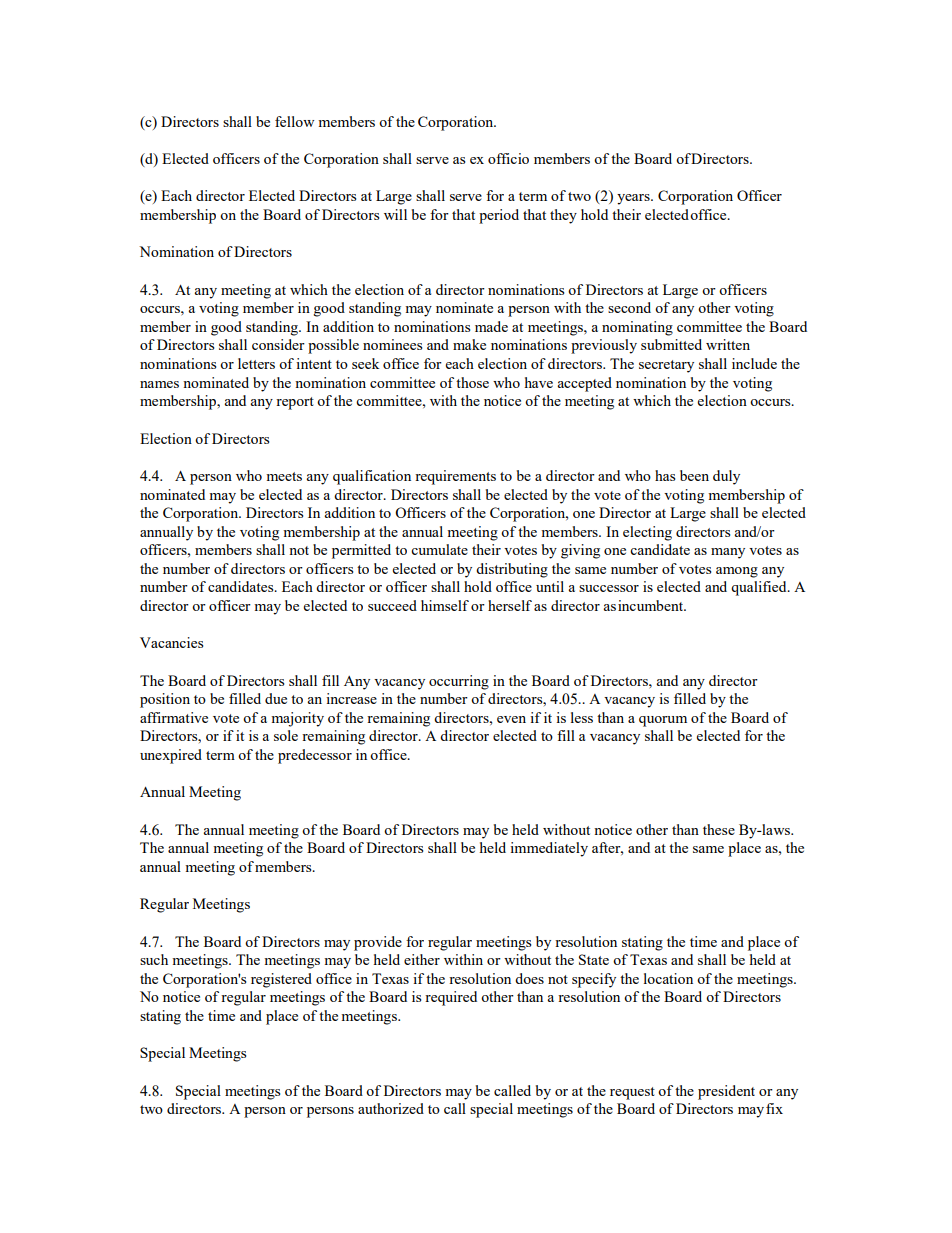  What do you see at coordinates (391, 1108) in the screenshot?
I see `authorized` at bounding box center [391, 1108].
